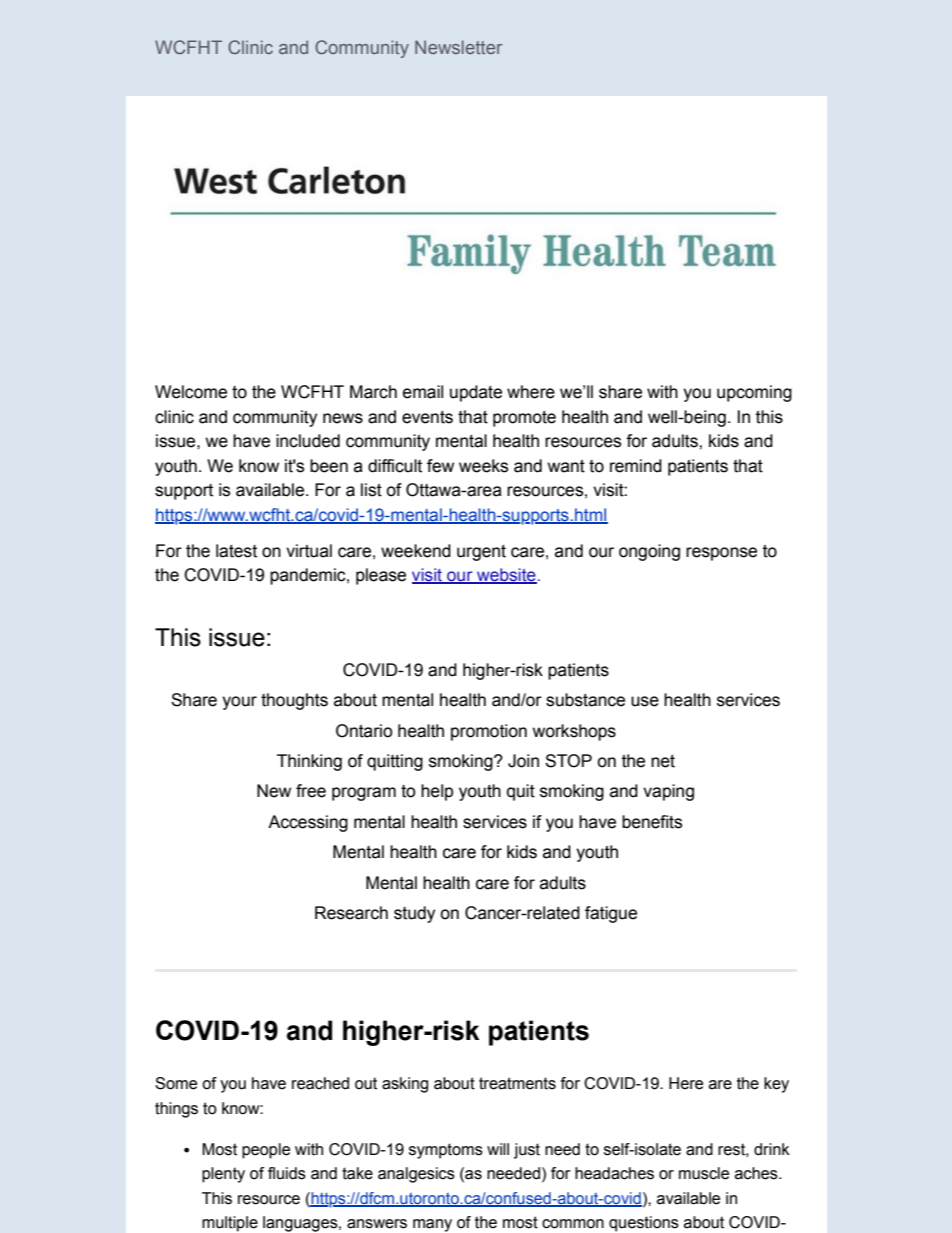  Describe the element at coordinates (517, 1083) in the screenshot. I see `treatments` at that location.
